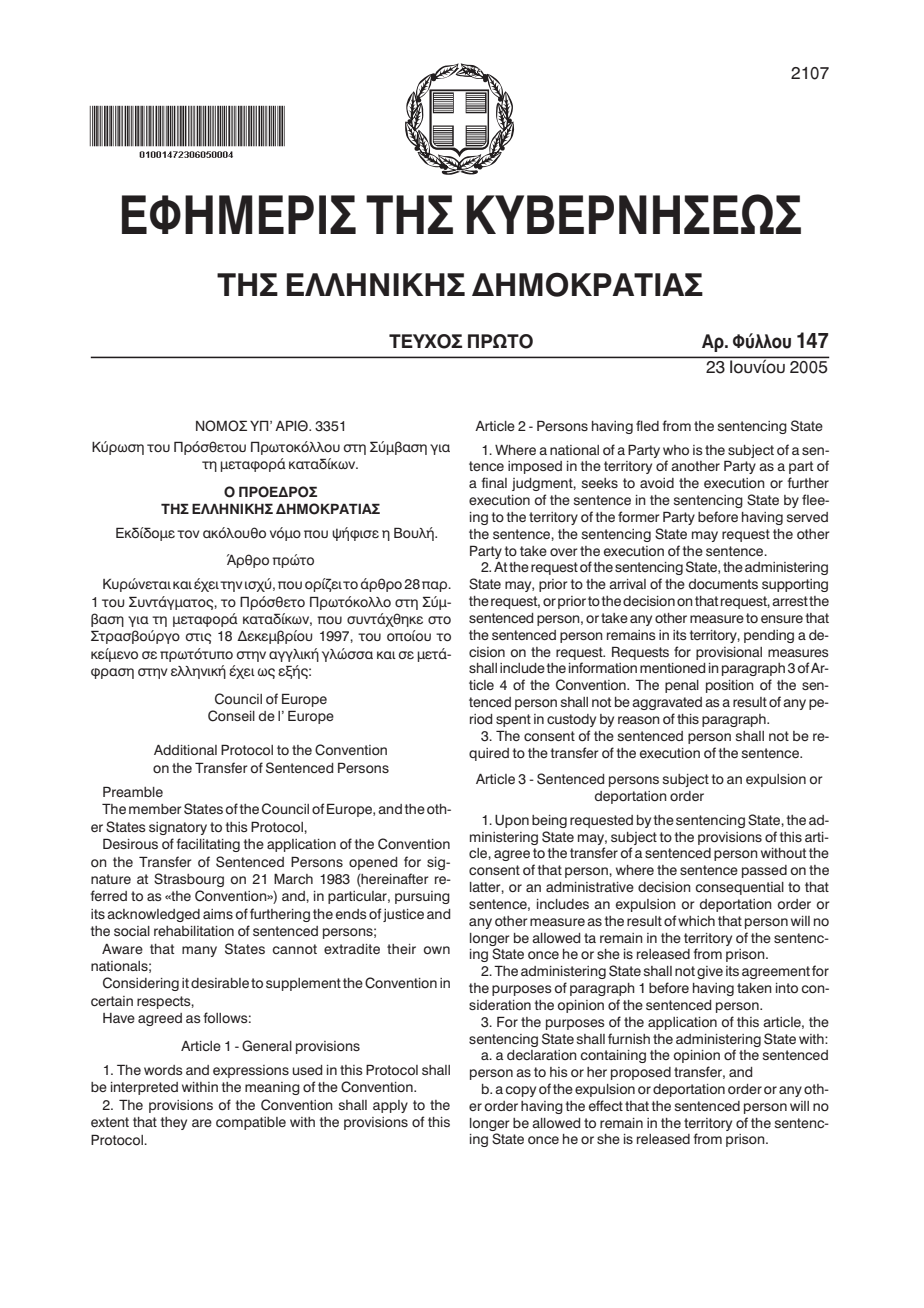  What do you see at coordinates (696, 921) in the image?
I see `which` at bounding box center [696, 921].
